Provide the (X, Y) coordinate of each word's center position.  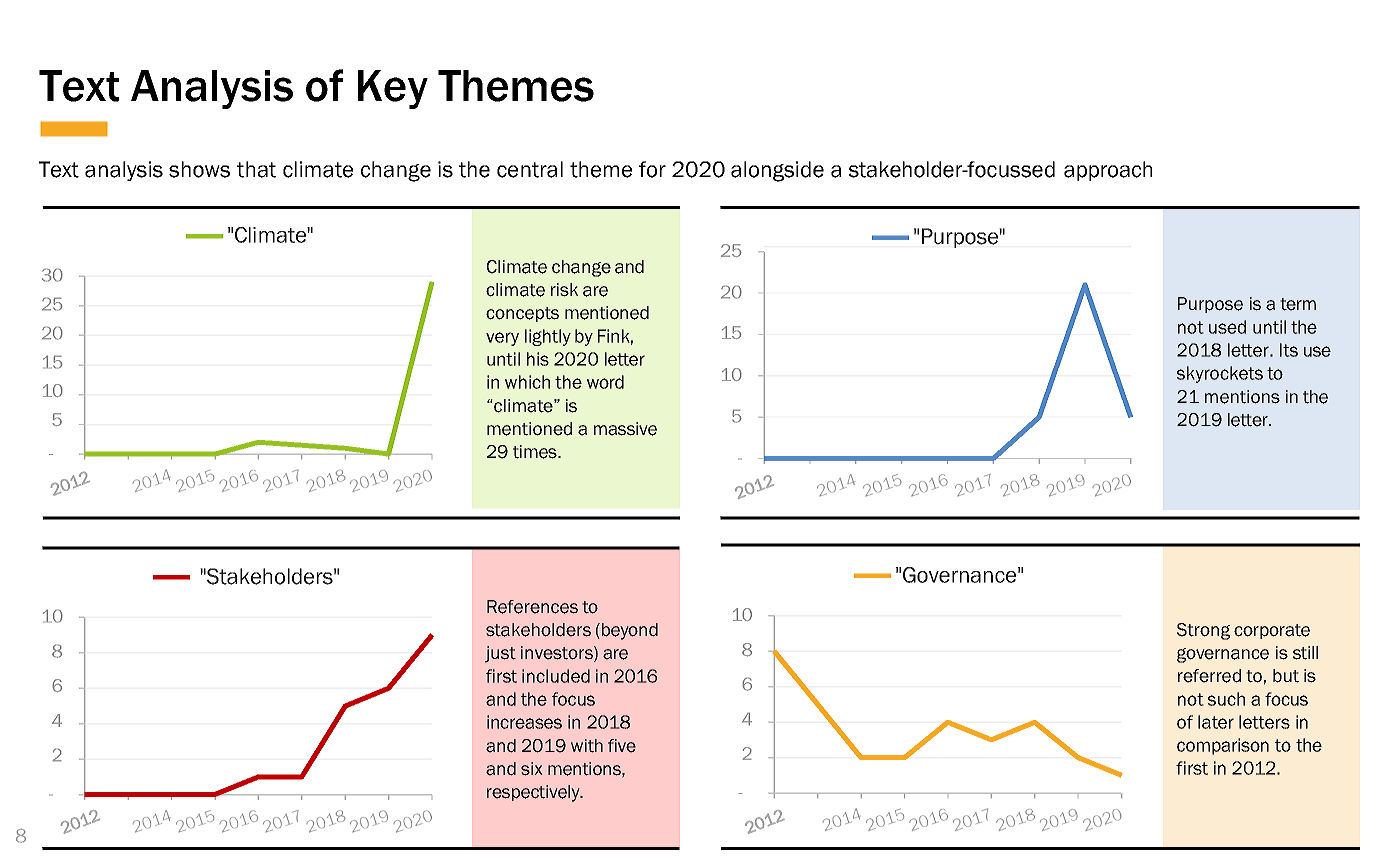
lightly (548, 337)
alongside (777, 171)
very (502, 339)
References (532, 607)
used (1227, 327)
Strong (1203, 631)
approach (1108, 171)
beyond (630, 631)
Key (393, 89)
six (532, 769)
